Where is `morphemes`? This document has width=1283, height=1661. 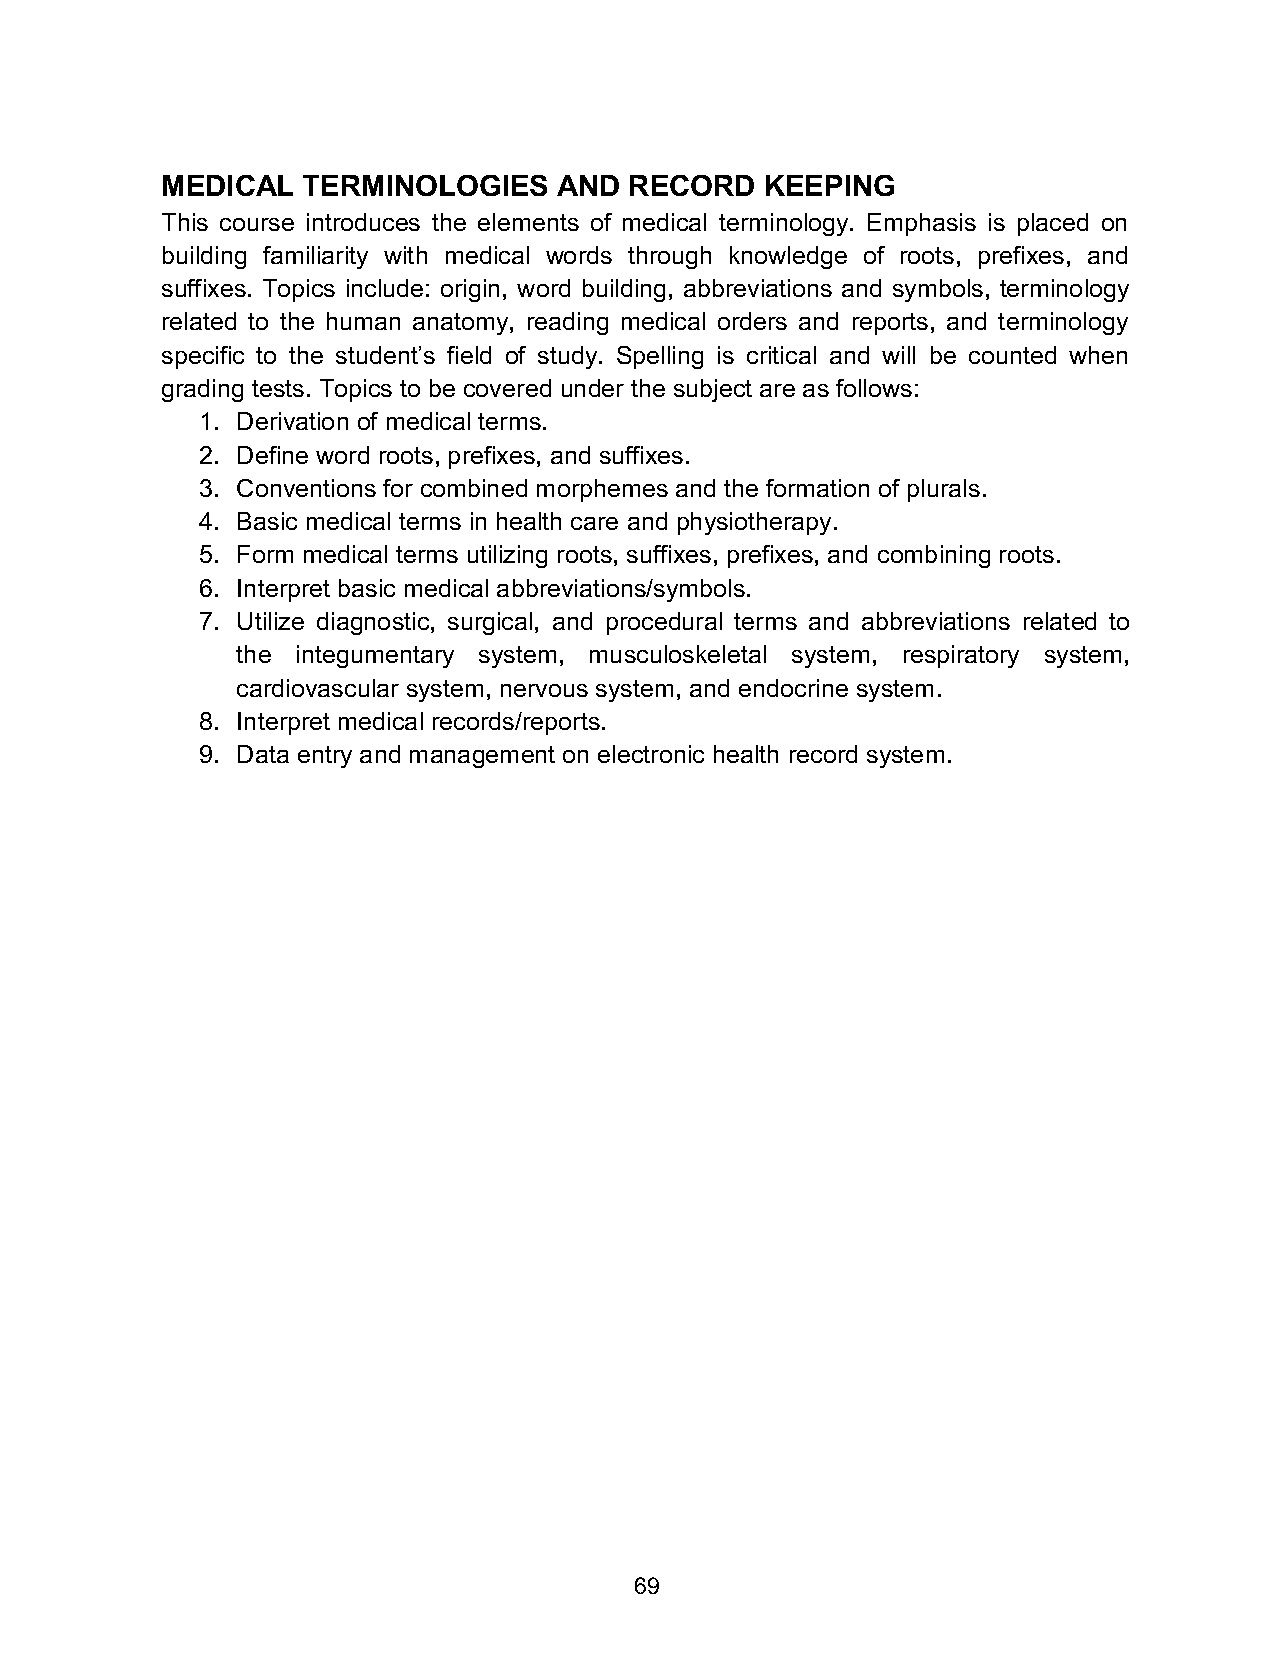
morphemes is located at coordinates (602, 490).
